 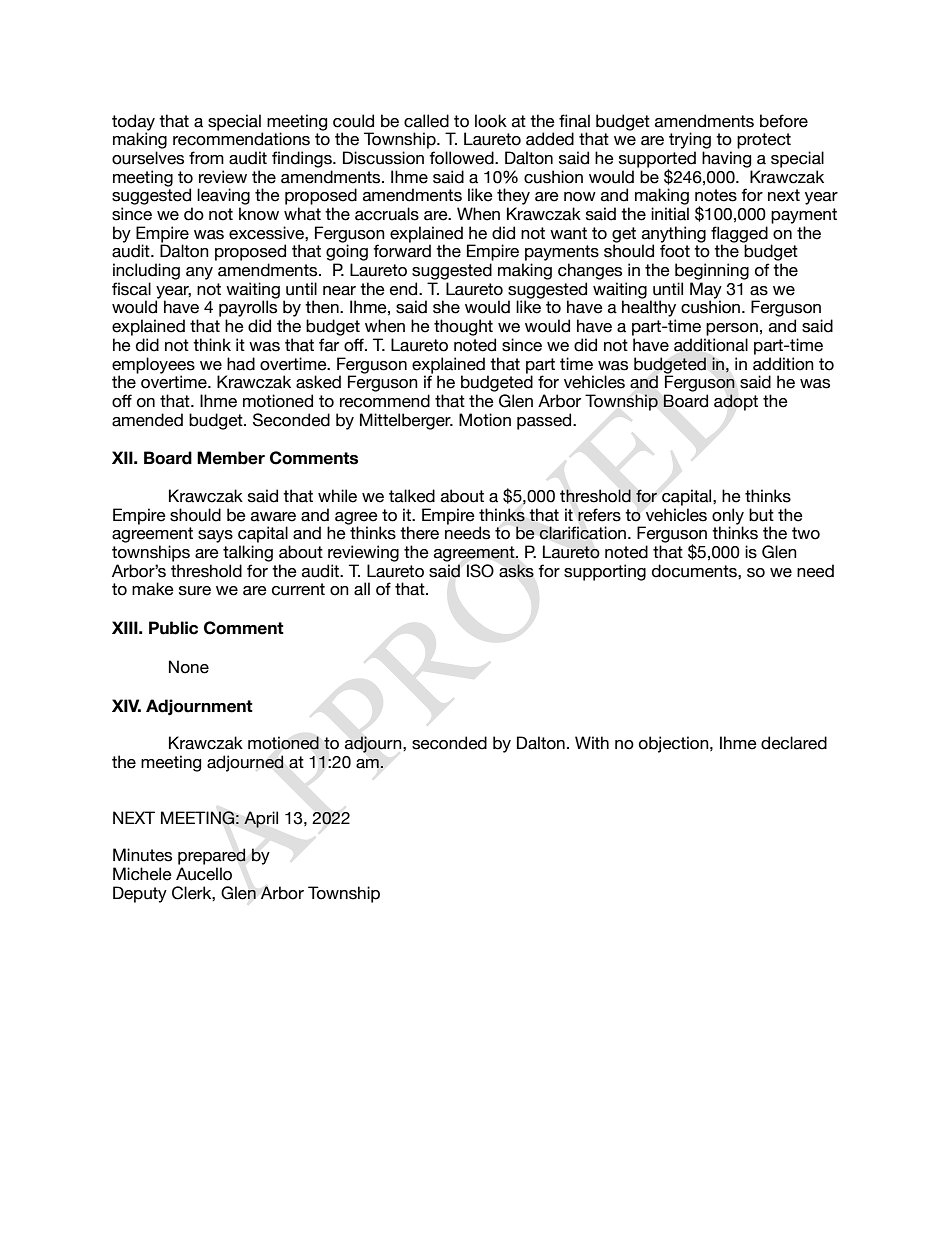 I want to click on prepared, so click(x=212, y=856).
